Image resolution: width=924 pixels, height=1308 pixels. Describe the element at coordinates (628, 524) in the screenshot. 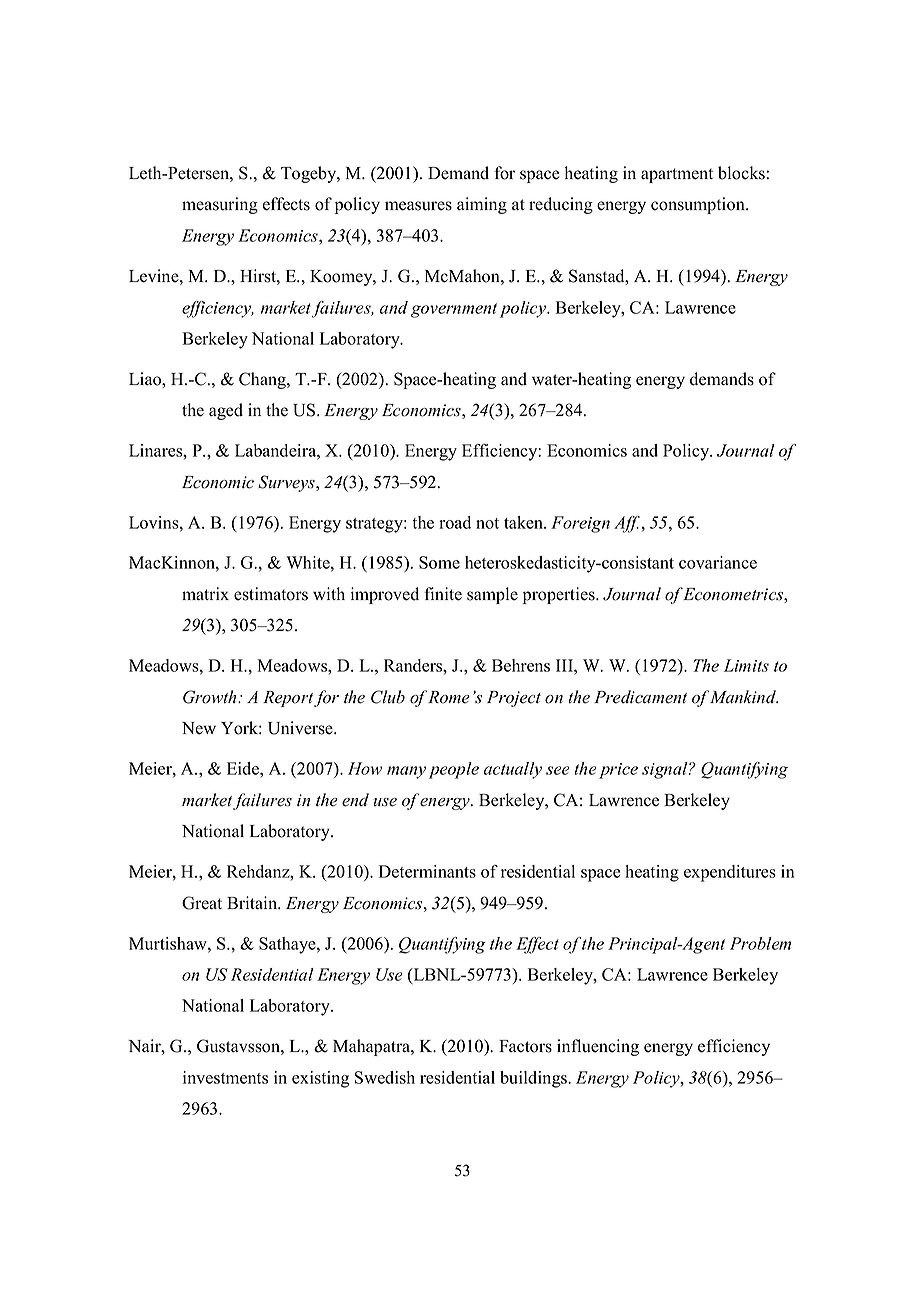

I see `Aff` at that location.
